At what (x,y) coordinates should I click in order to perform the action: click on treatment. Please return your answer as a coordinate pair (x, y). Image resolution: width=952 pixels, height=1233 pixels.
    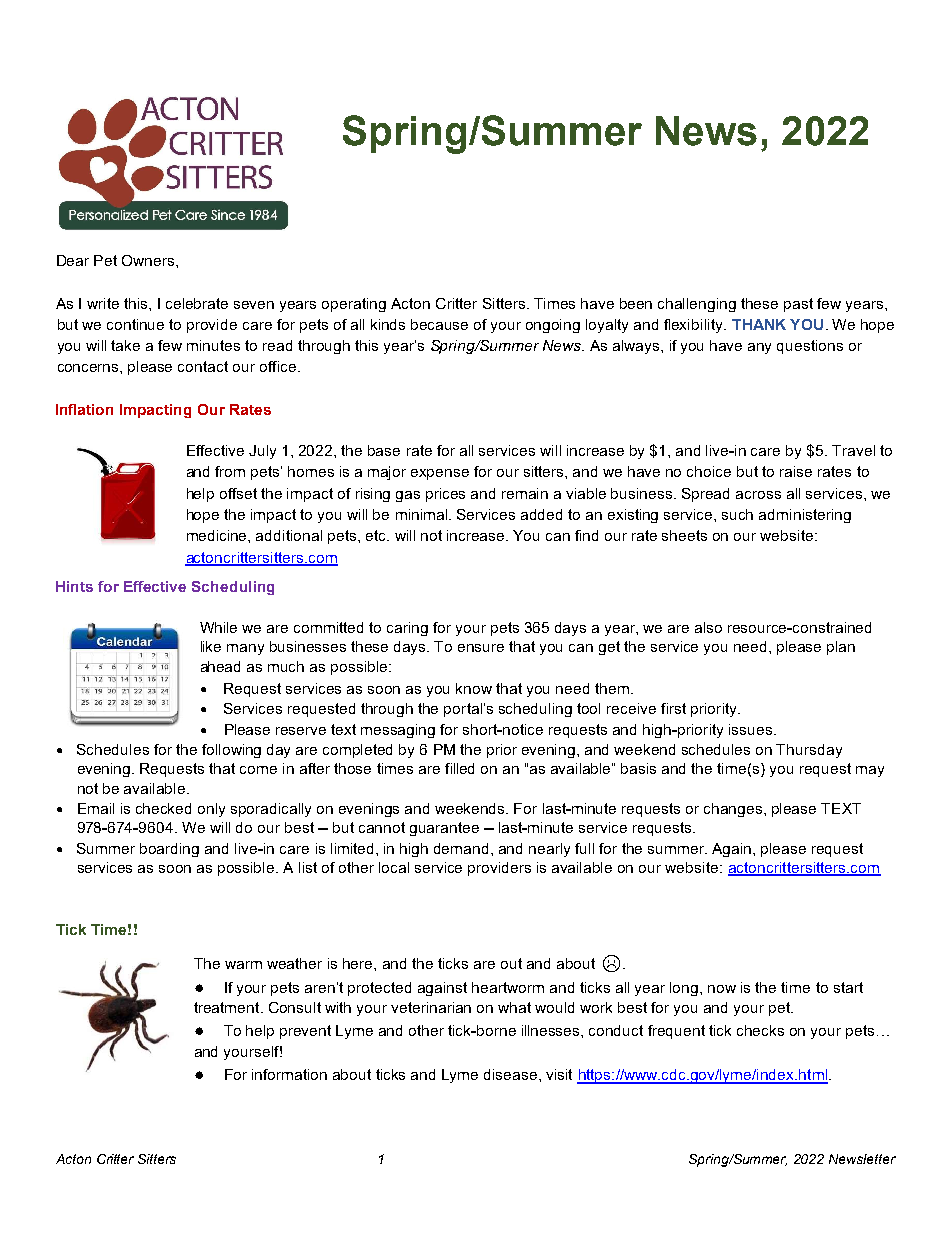
    Looking at the image, I should click on (228, 1007).
